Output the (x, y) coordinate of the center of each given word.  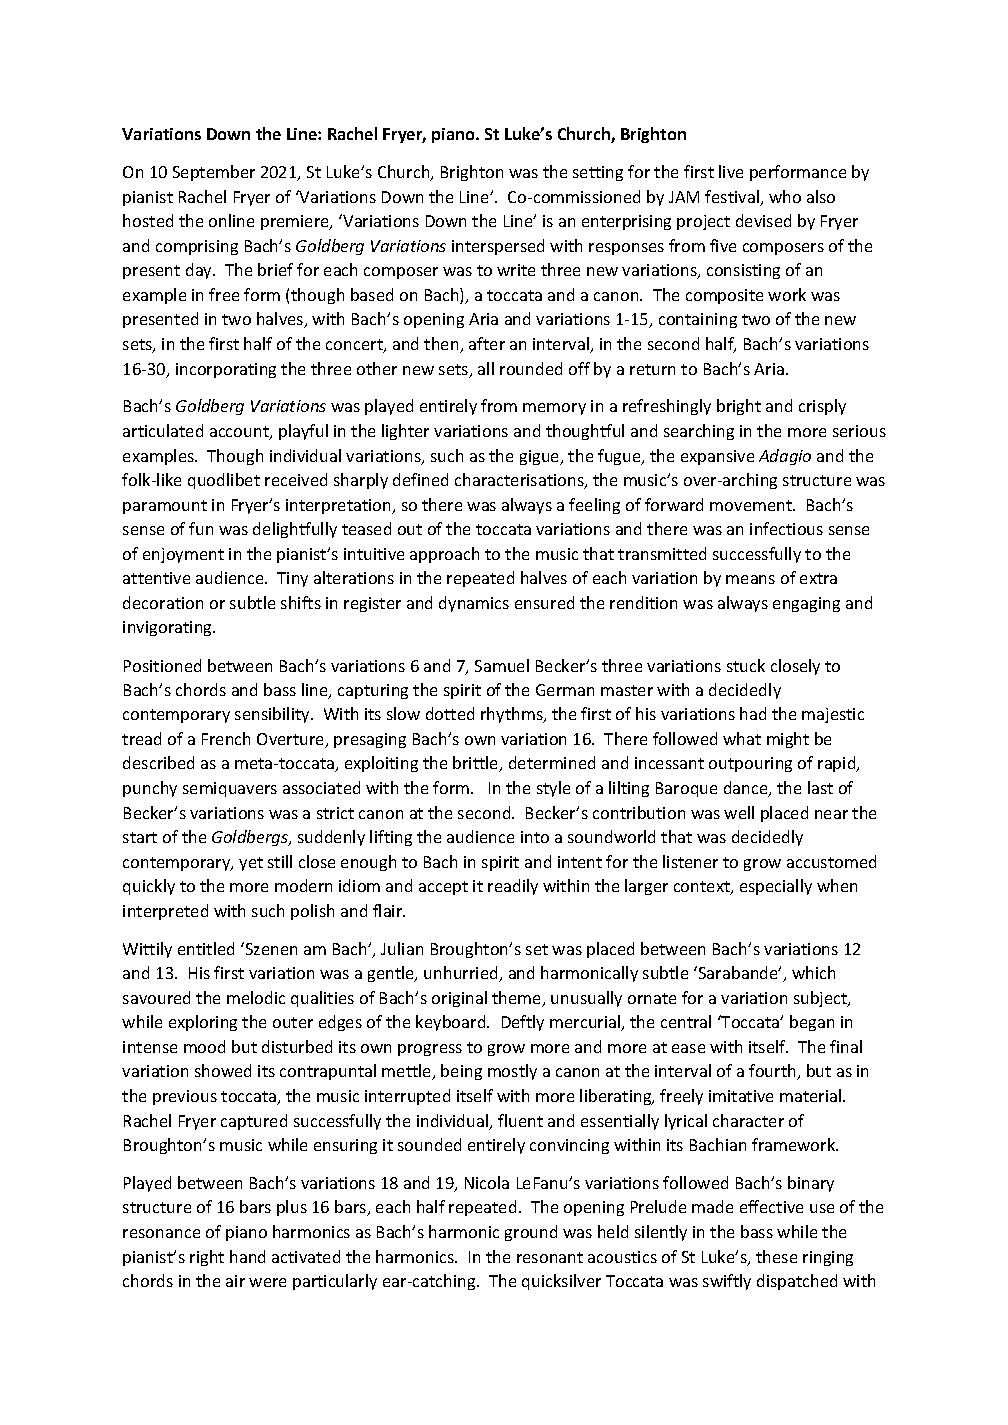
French (226, 738)
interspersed (498, 247)
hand (247, 1256)
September (214, 173)
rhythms (513, 715)
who (785, 196)
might (788, 740)
